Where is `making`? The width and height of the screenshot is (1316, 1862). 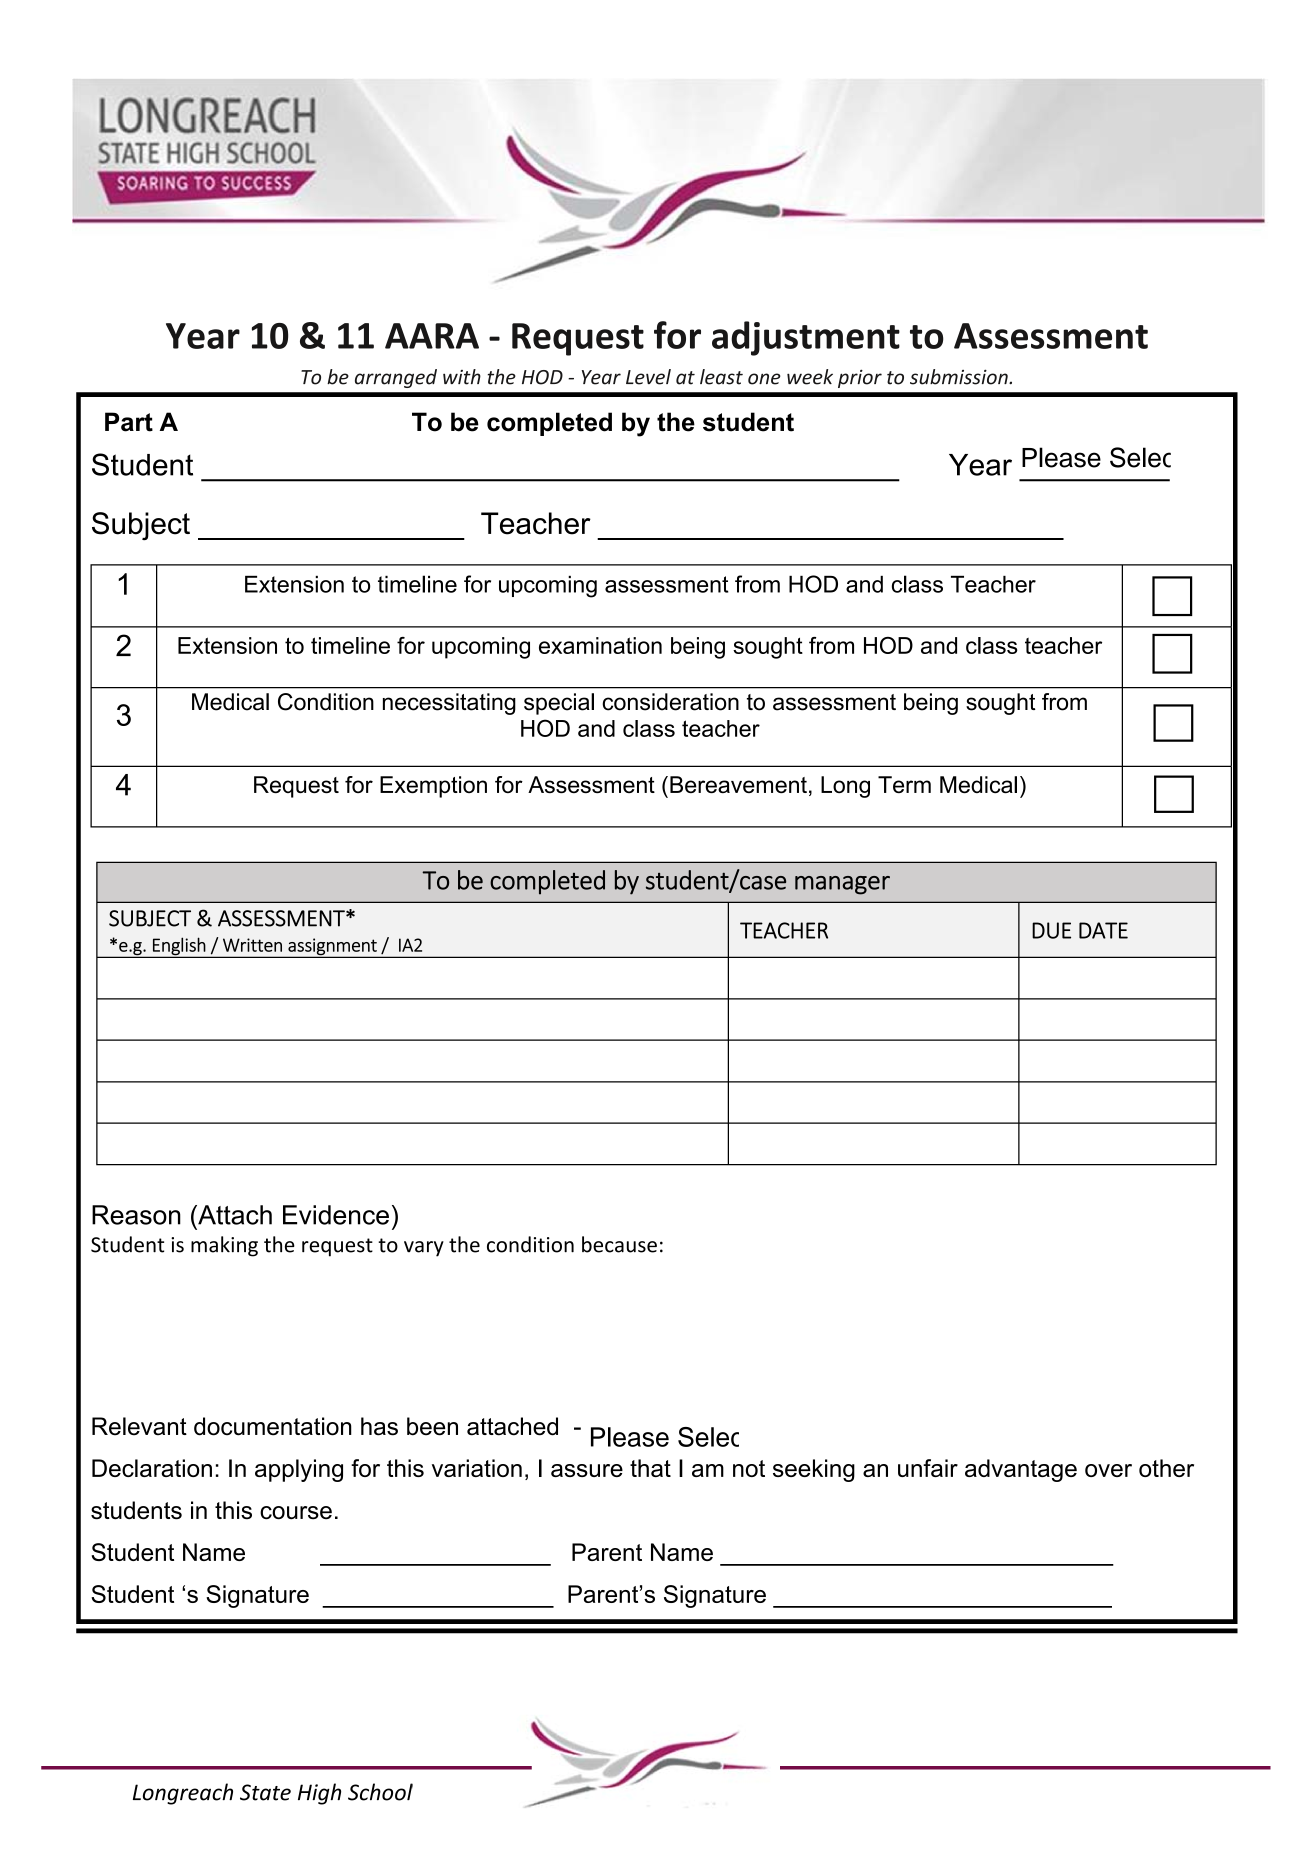
making is located at coordinates (224, 1246).
